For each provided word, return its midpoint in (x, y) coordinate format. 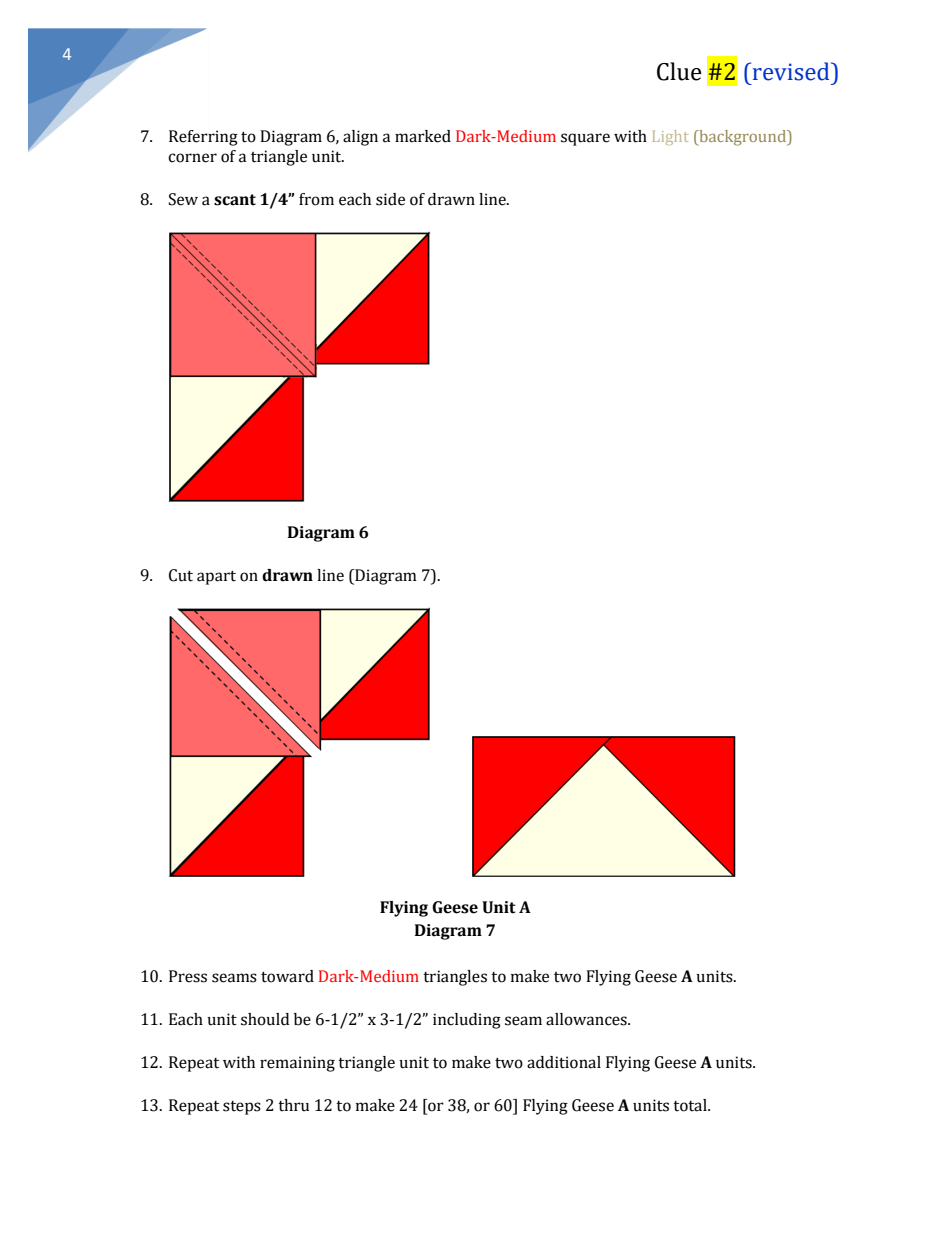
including (467, 1021)
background (742, 138)
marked (423, 136)
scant (235, 200)
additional (564, 1062)
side (390, 199)
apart (216, 577)
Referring (203, 138)
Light (670, 137)
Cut (181, 575)
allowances (587, 1019)
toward (287, 976)
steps (242, 1108)
